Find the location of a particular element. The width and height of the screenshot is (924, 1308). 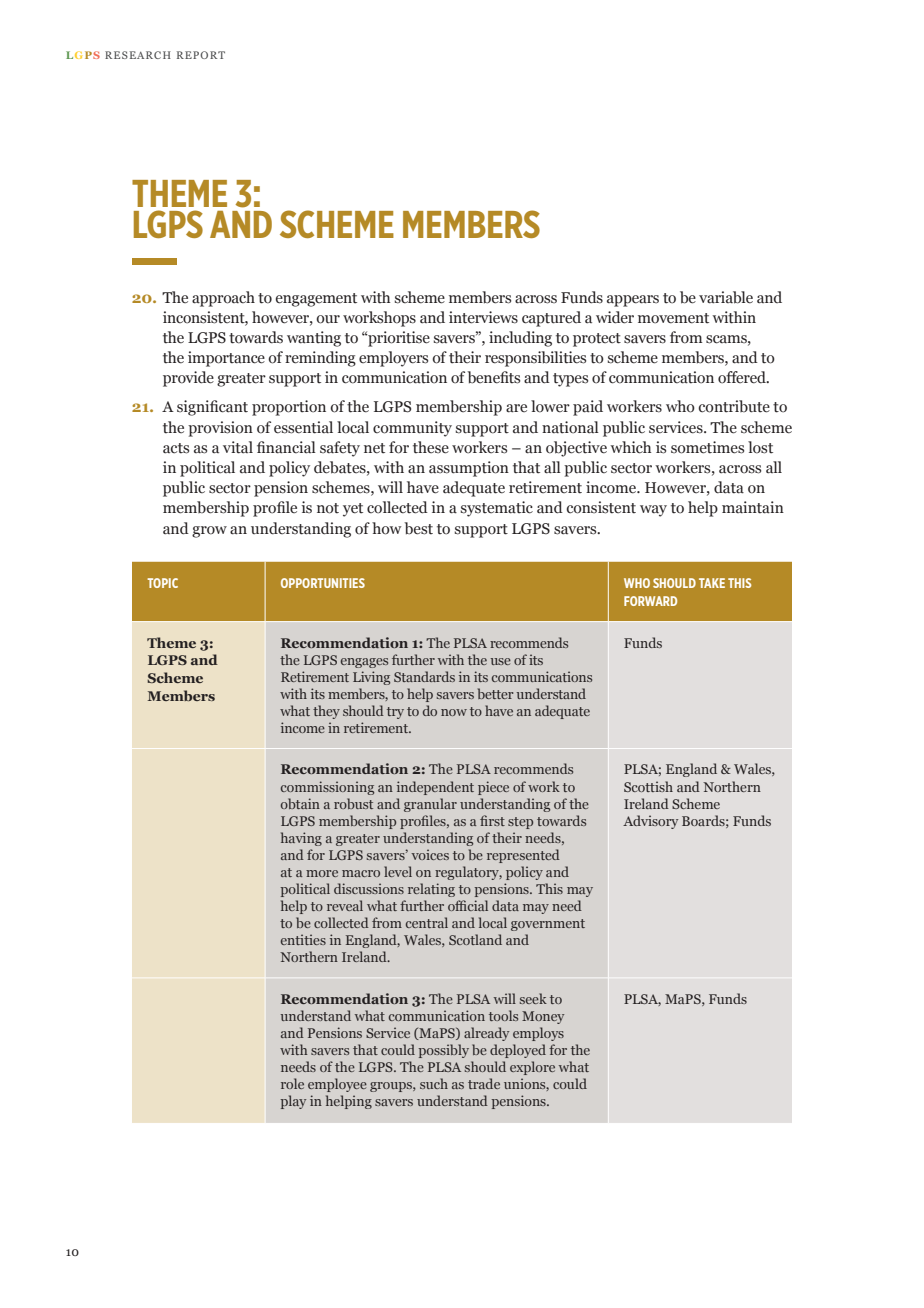

official is located at coordinates (468, 905).
